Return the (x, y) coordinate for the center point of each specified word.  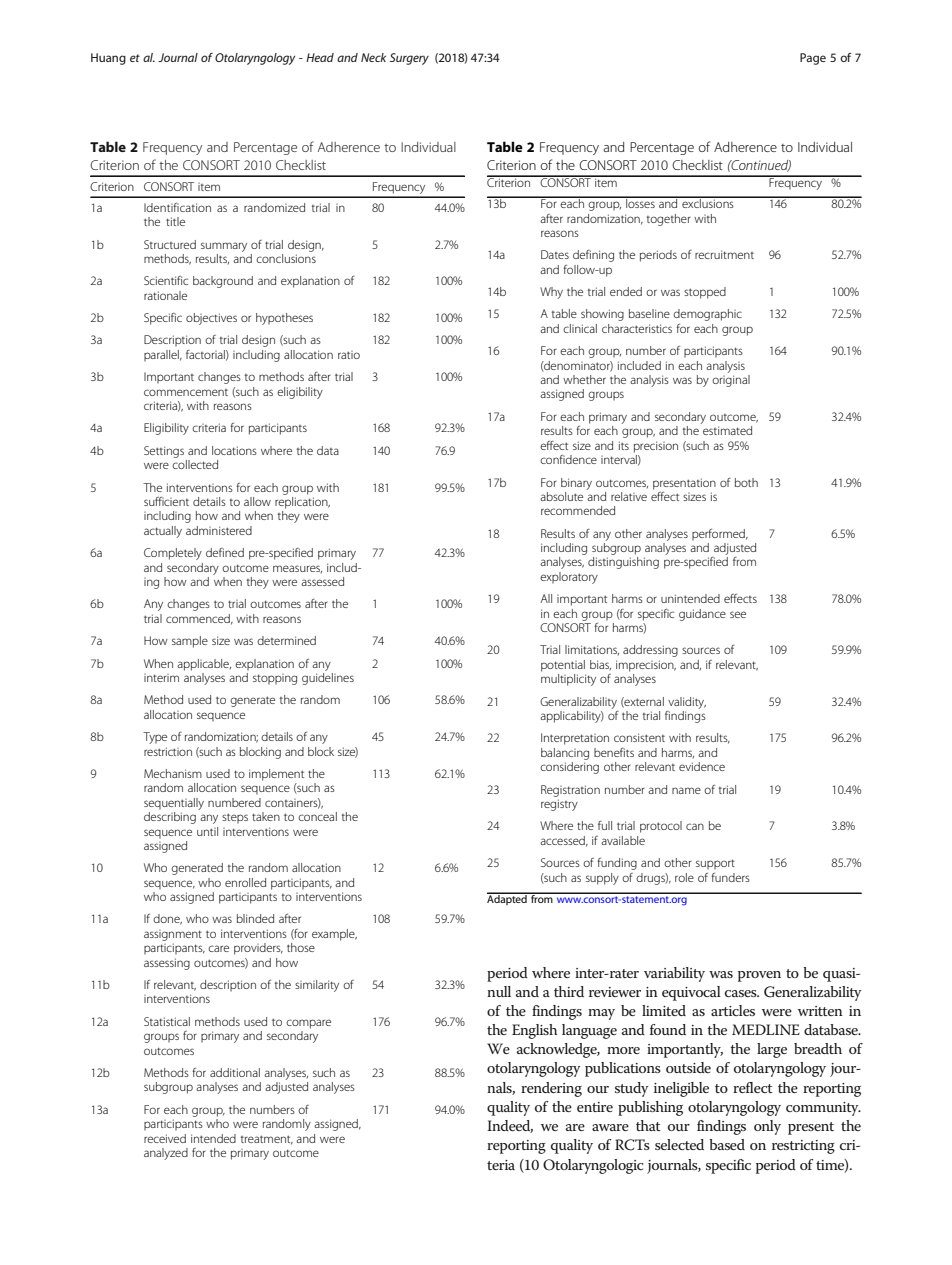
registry (559, 805)
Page (813, 59)
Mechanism (173, 773)
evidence (702, 766)
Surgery (409, 59)
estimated (727, 430)
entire (595, 1107)
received (165, 1138)
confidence (568, 459)
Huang (108, 59)
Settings (164, 452)
